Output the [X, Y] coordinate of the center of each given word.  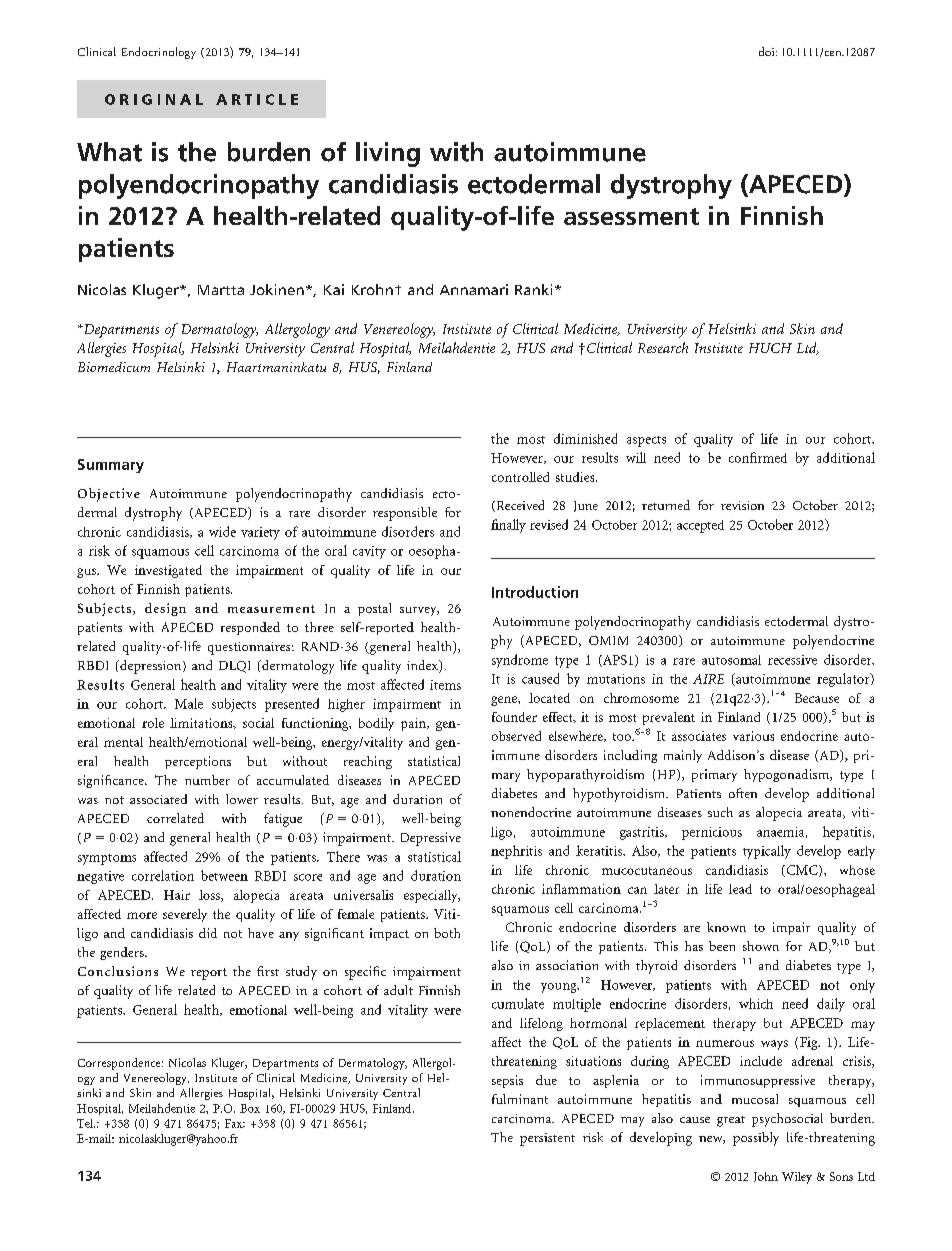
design [165, 609]
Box [250, 1108]
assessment [631, 216]
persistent [547, 1139]
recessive [792, 660]
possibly [756, 1139]
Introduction [535, 592]
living [388, 154]
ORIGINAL [154, 99]
